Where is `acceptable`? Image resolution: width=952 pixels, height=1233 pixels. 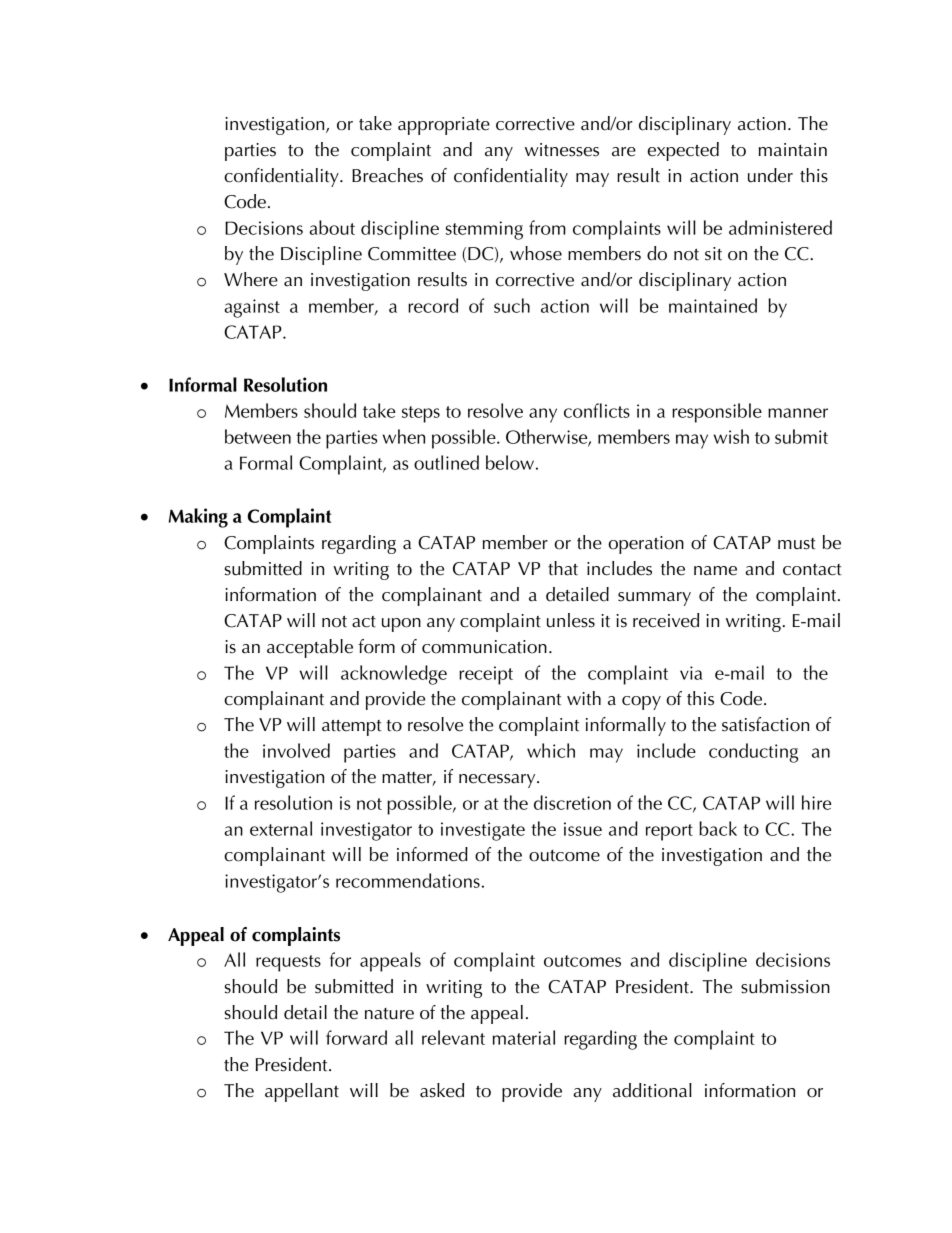 acceptable is located at coordinates (310, 648).
